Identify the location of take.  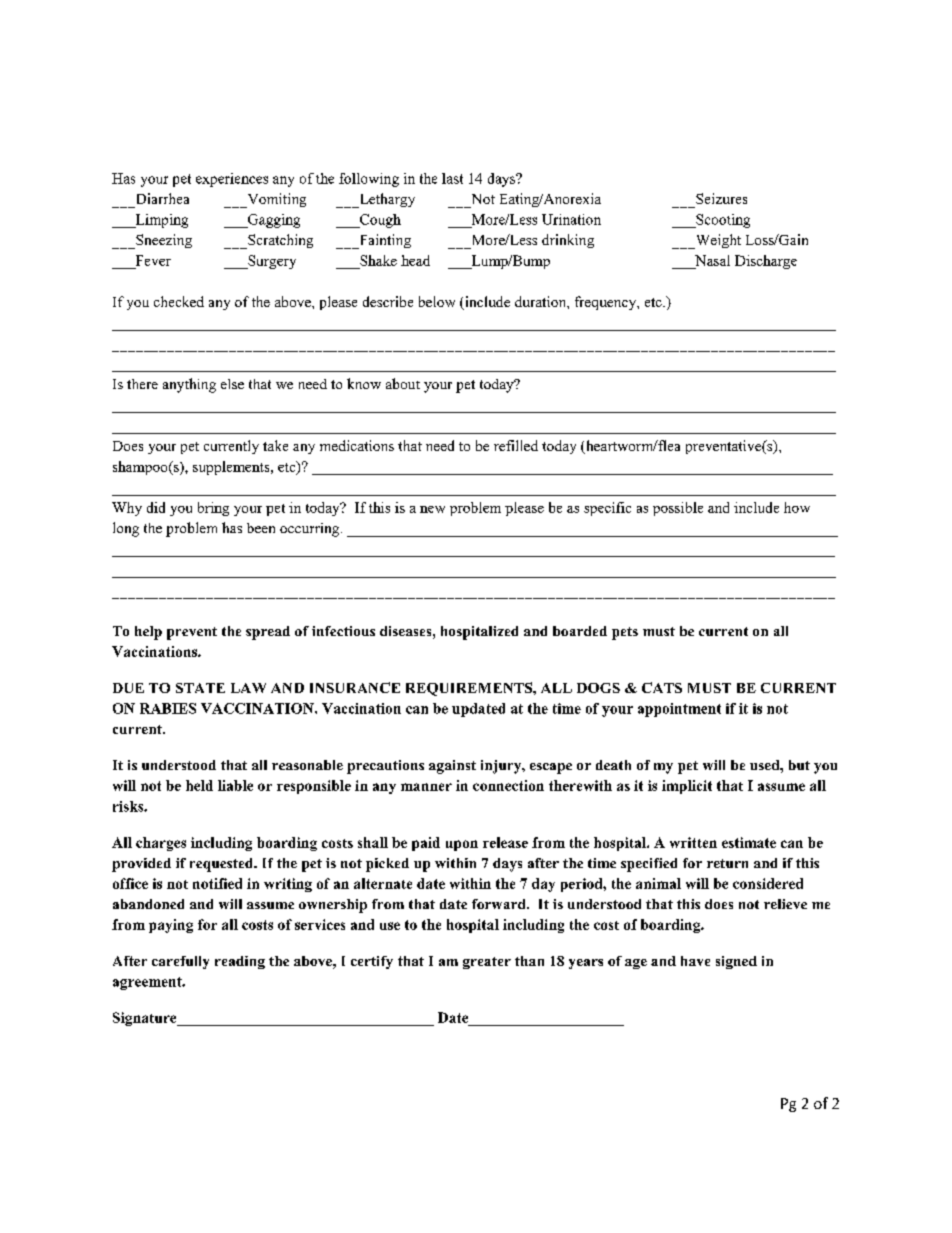
(275, 445).
